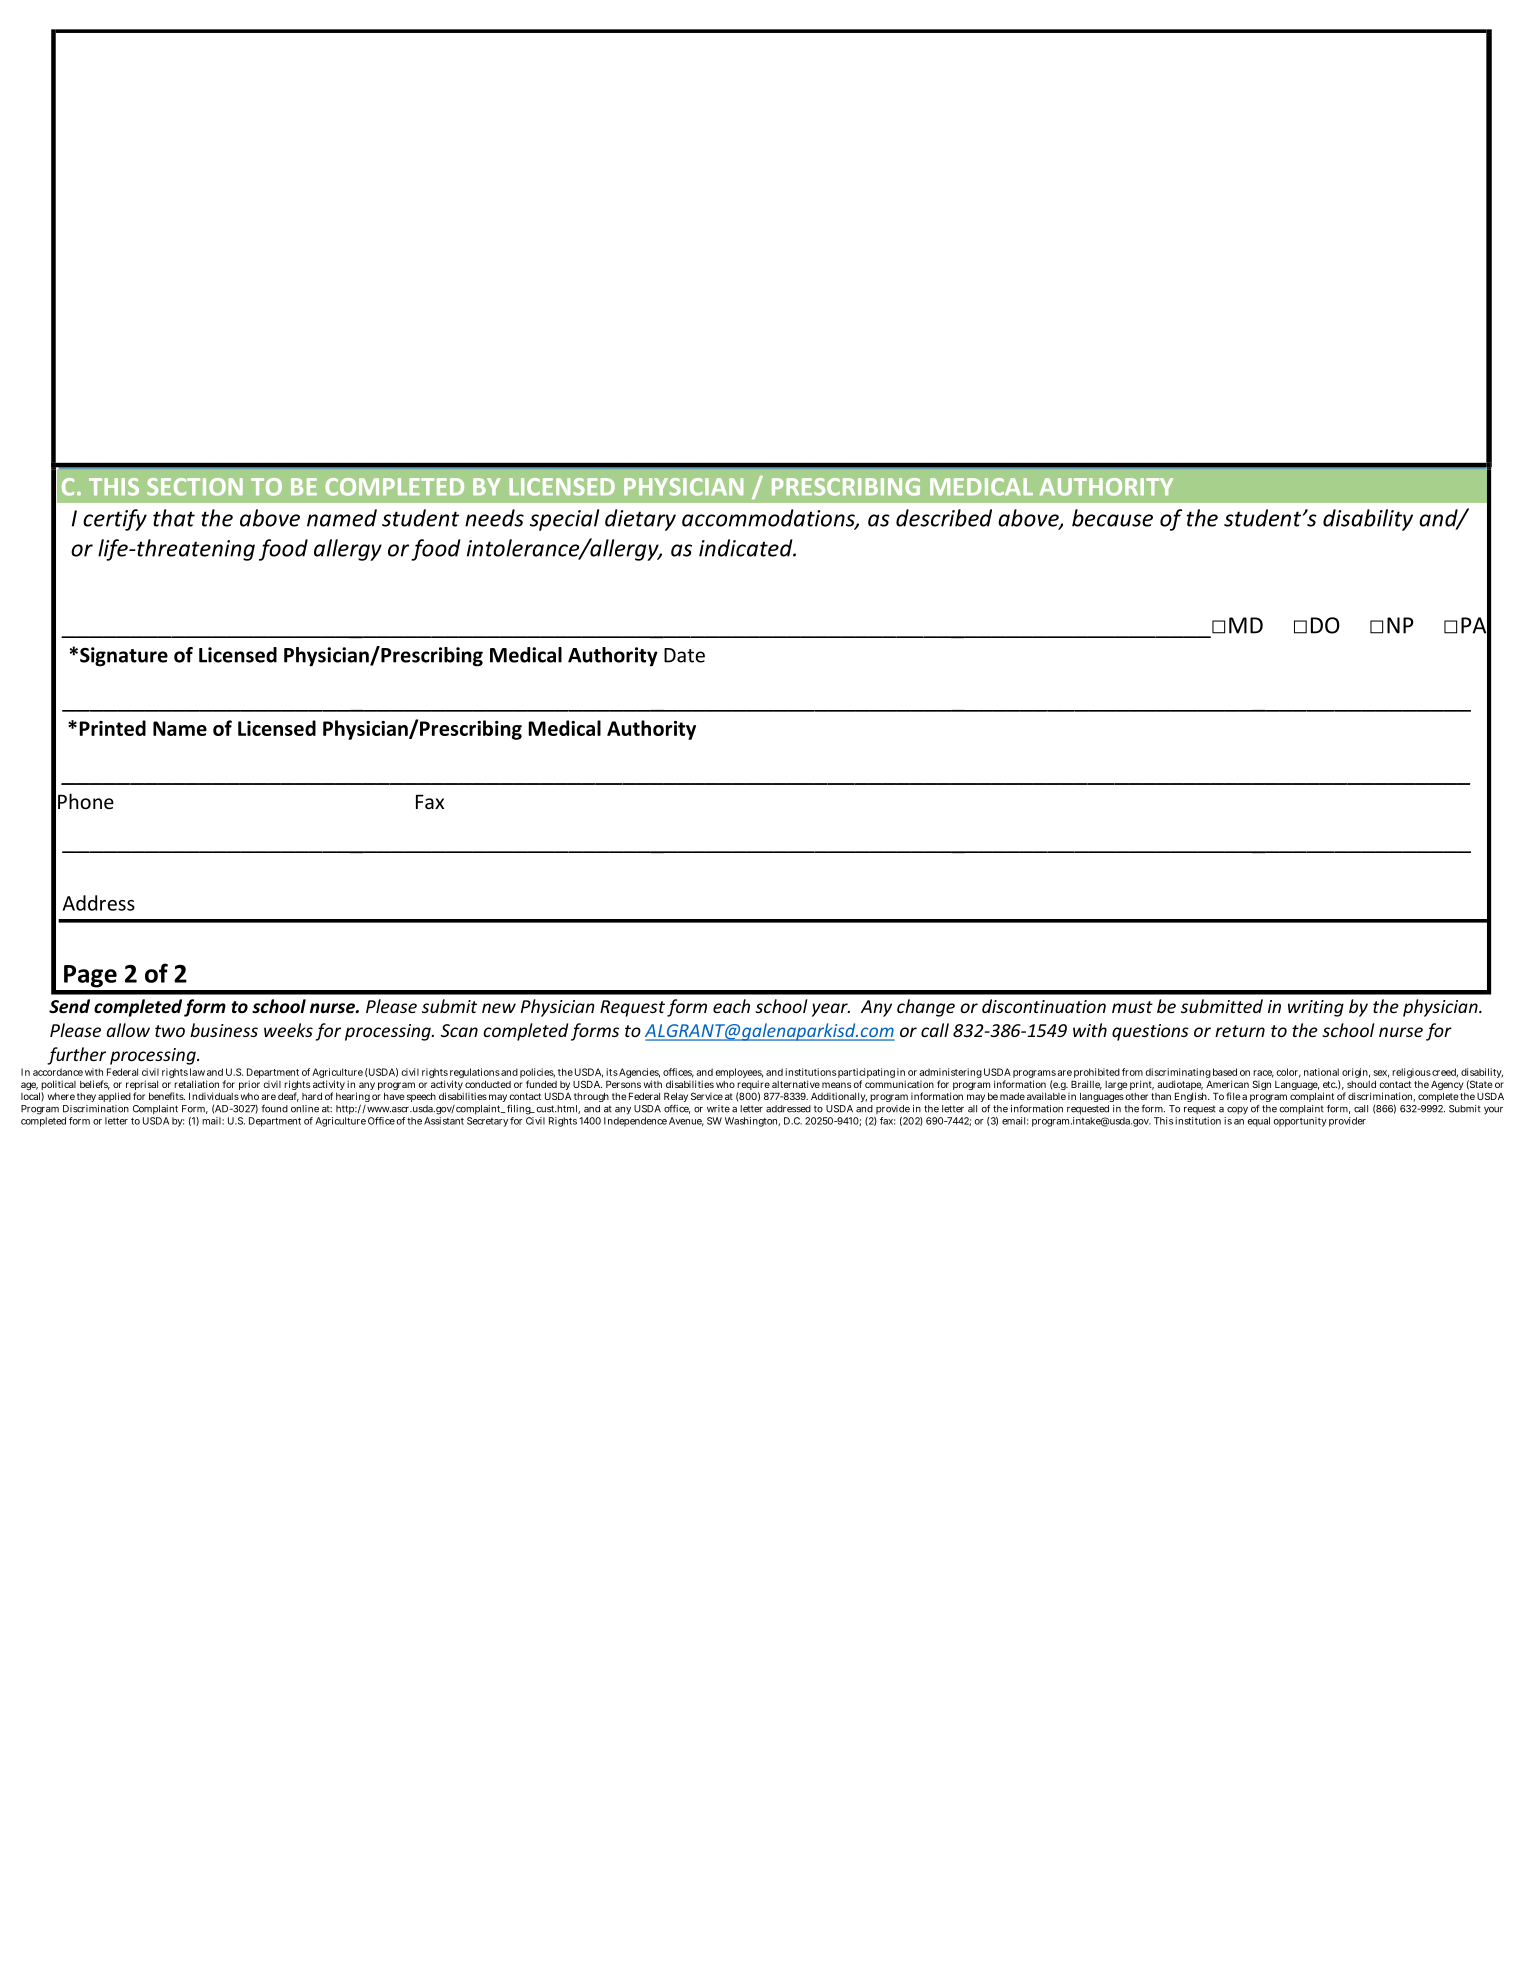 Image resolution: width=1528 pixels, height=1977 pixels. I want to click on Date, so click(684, 655).
